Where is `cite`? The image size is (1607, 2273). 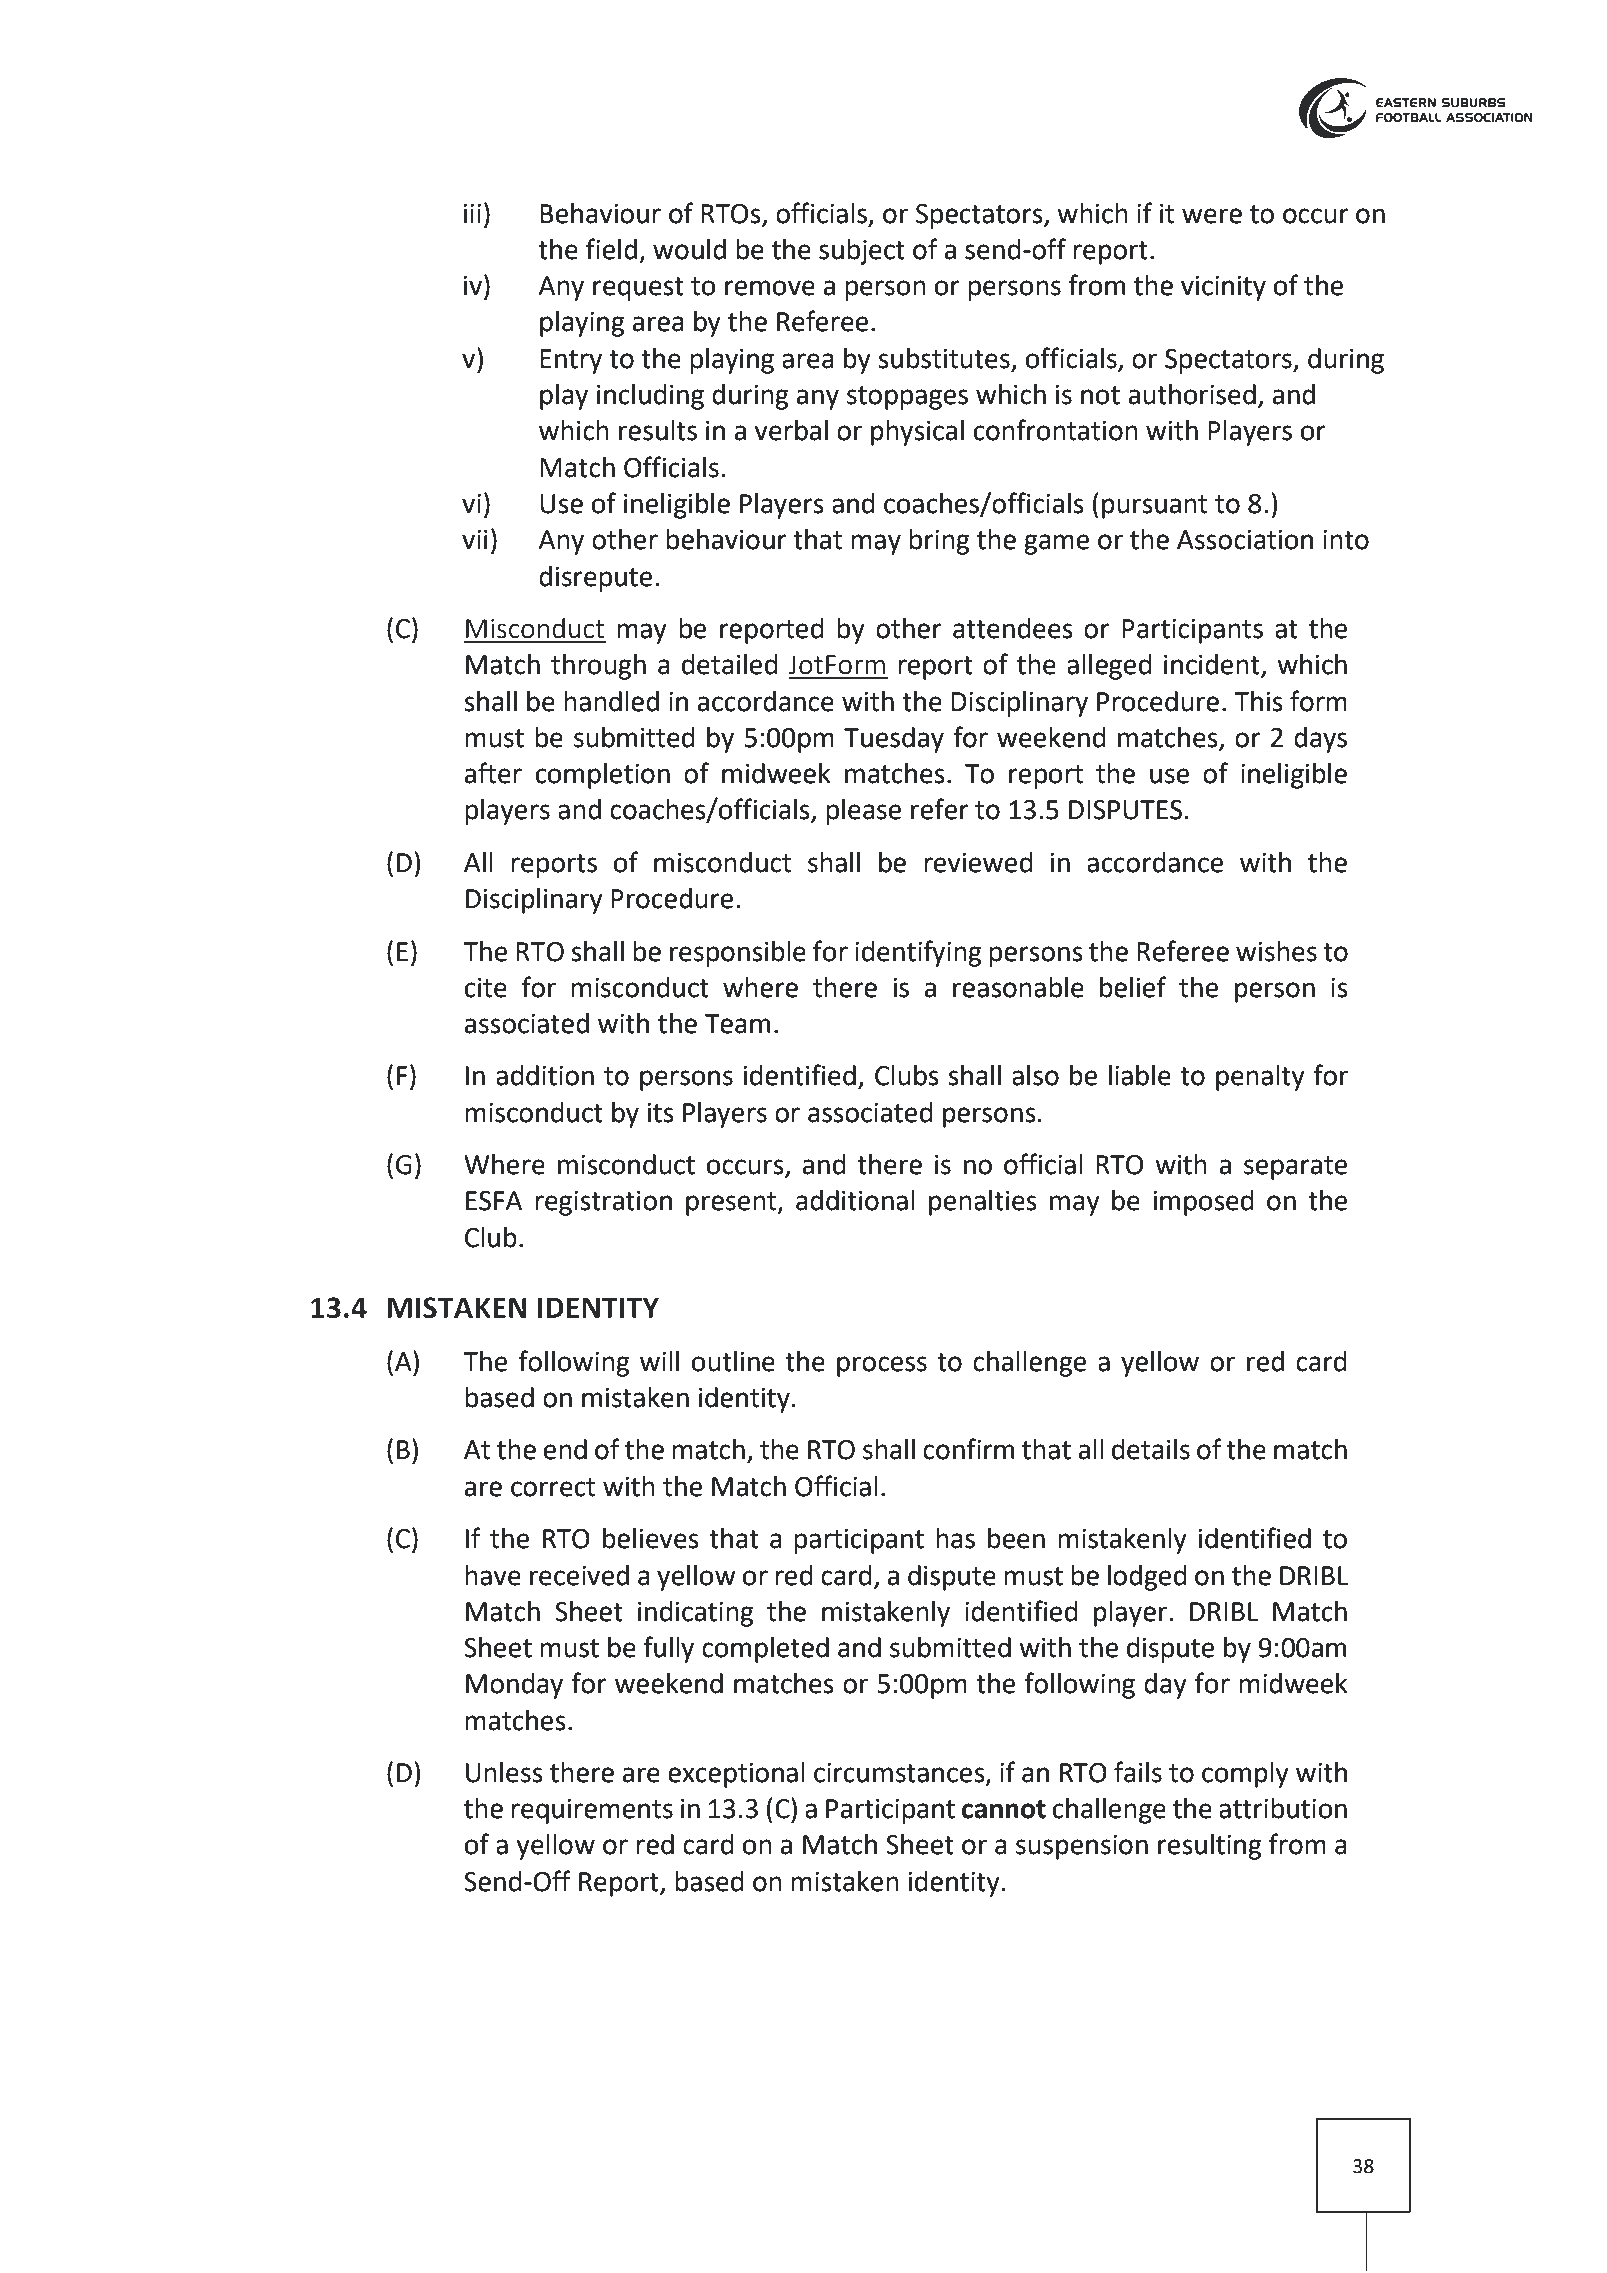 cite is located at coordinates (486, 988).
